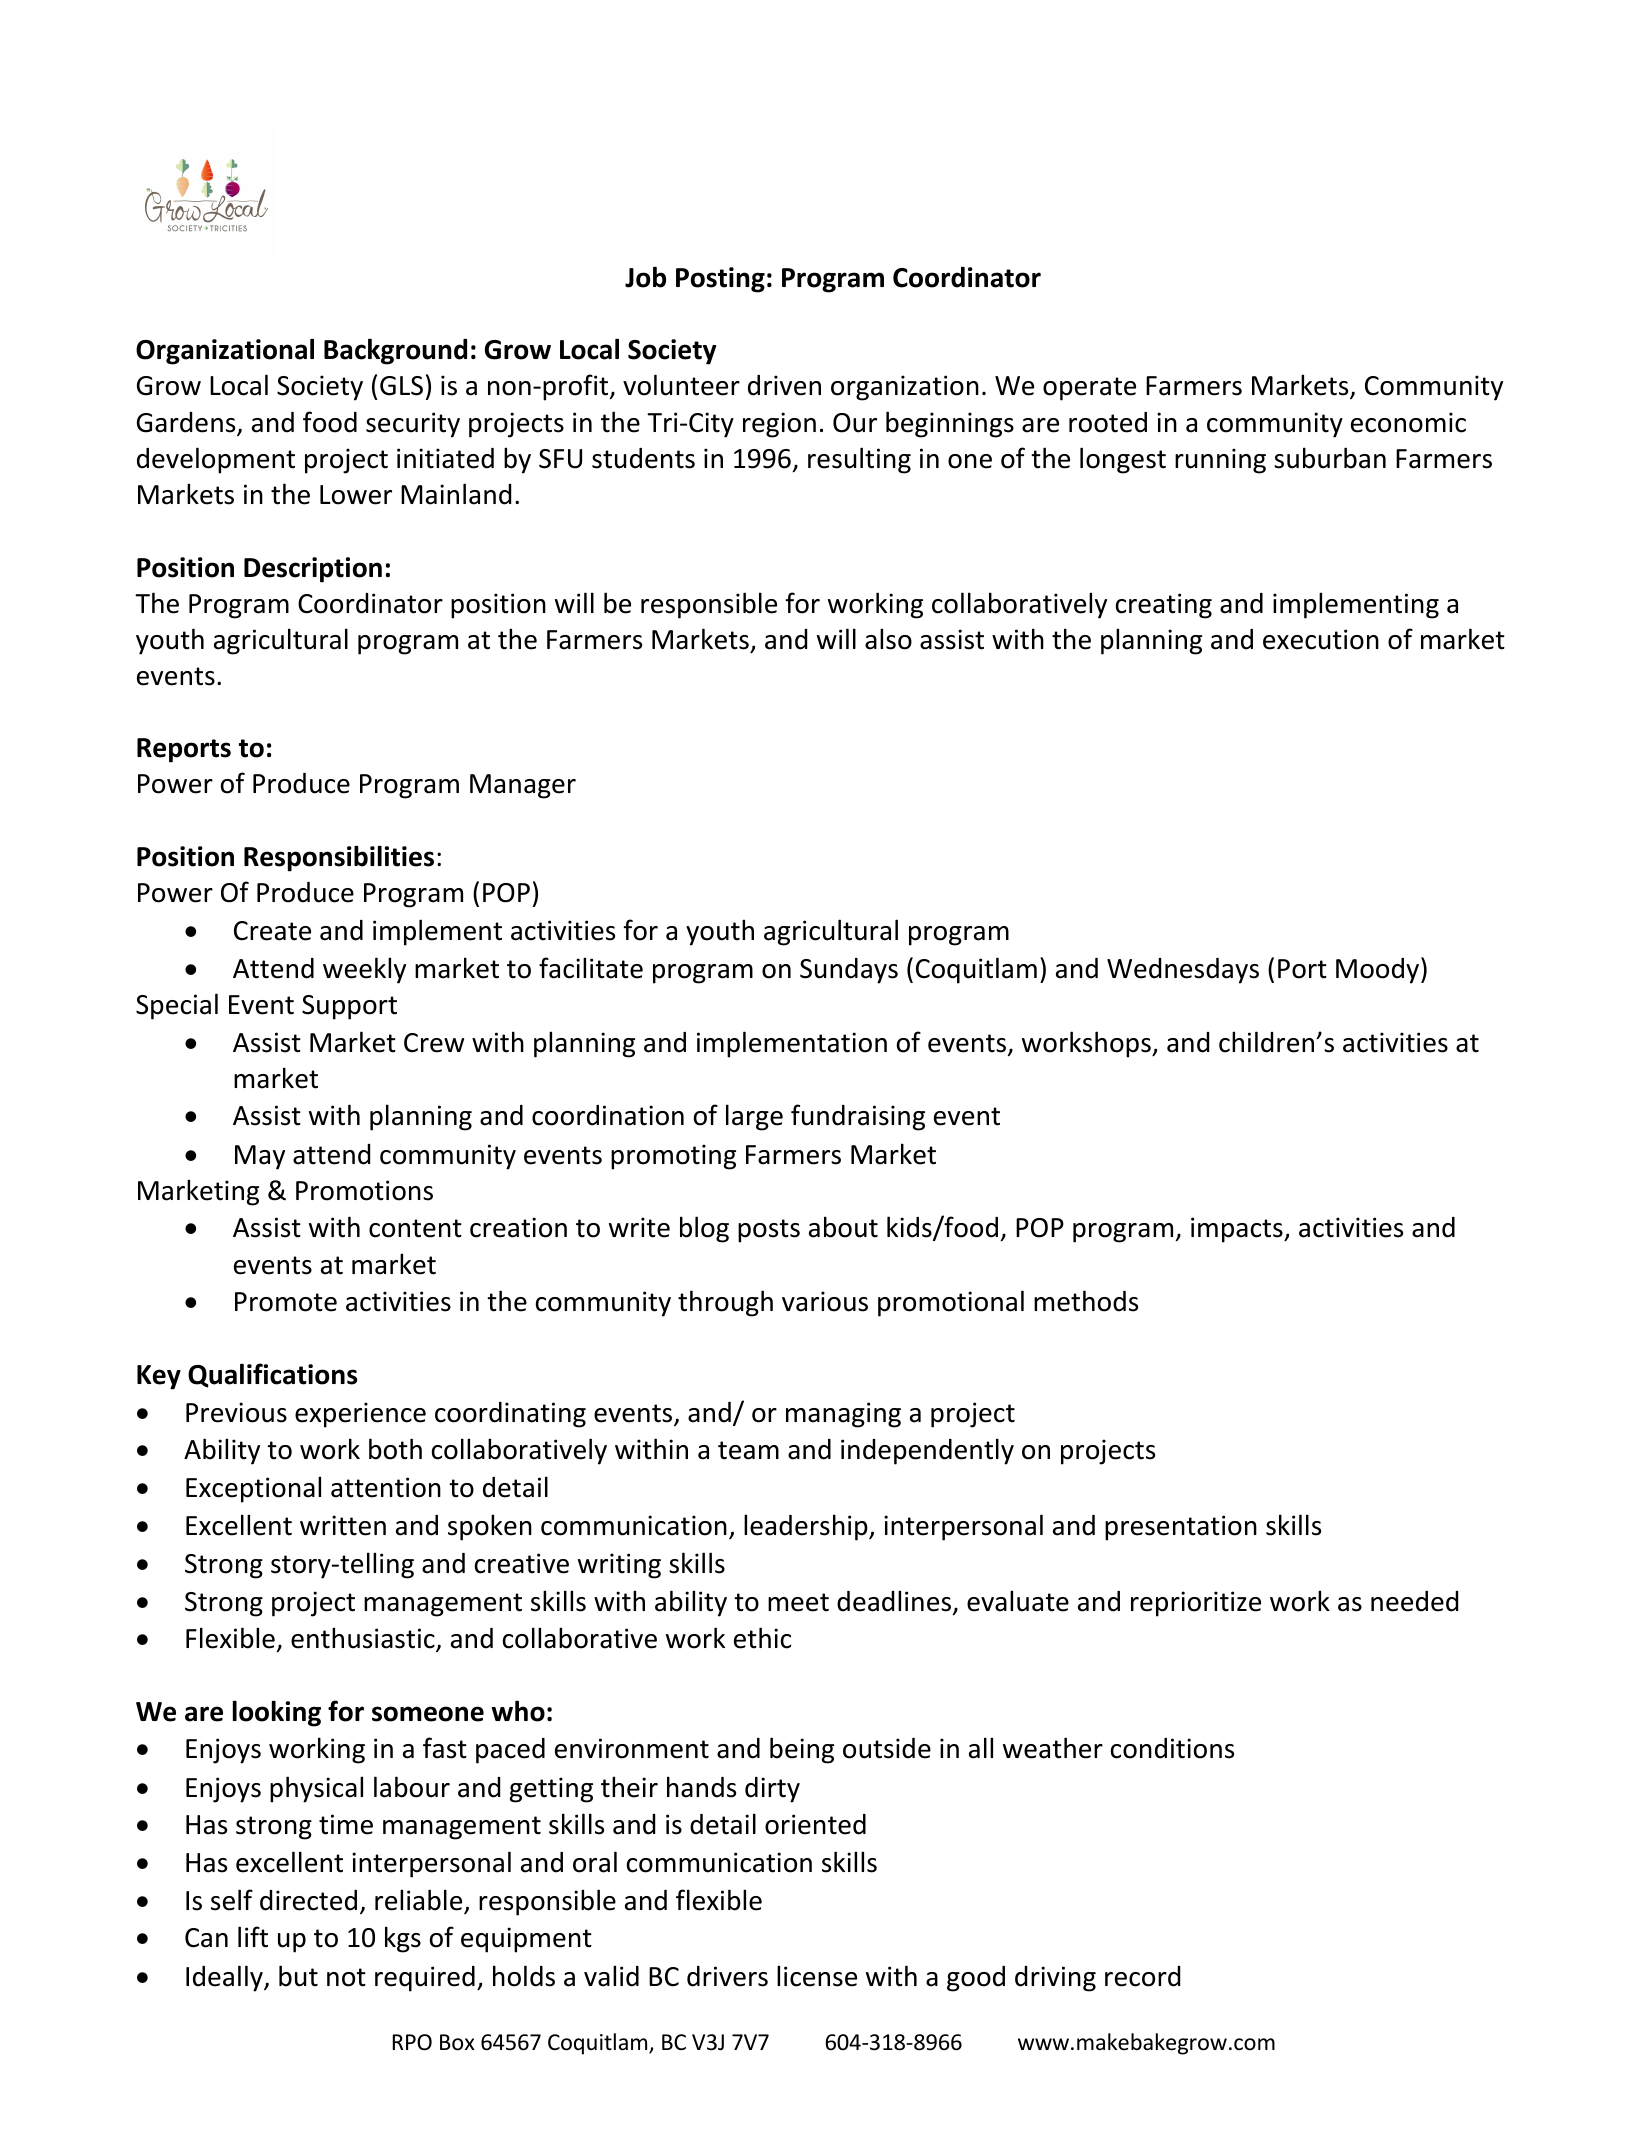 This page has width=1651, height=2136. I want to click on running, so click(1220, 461).
